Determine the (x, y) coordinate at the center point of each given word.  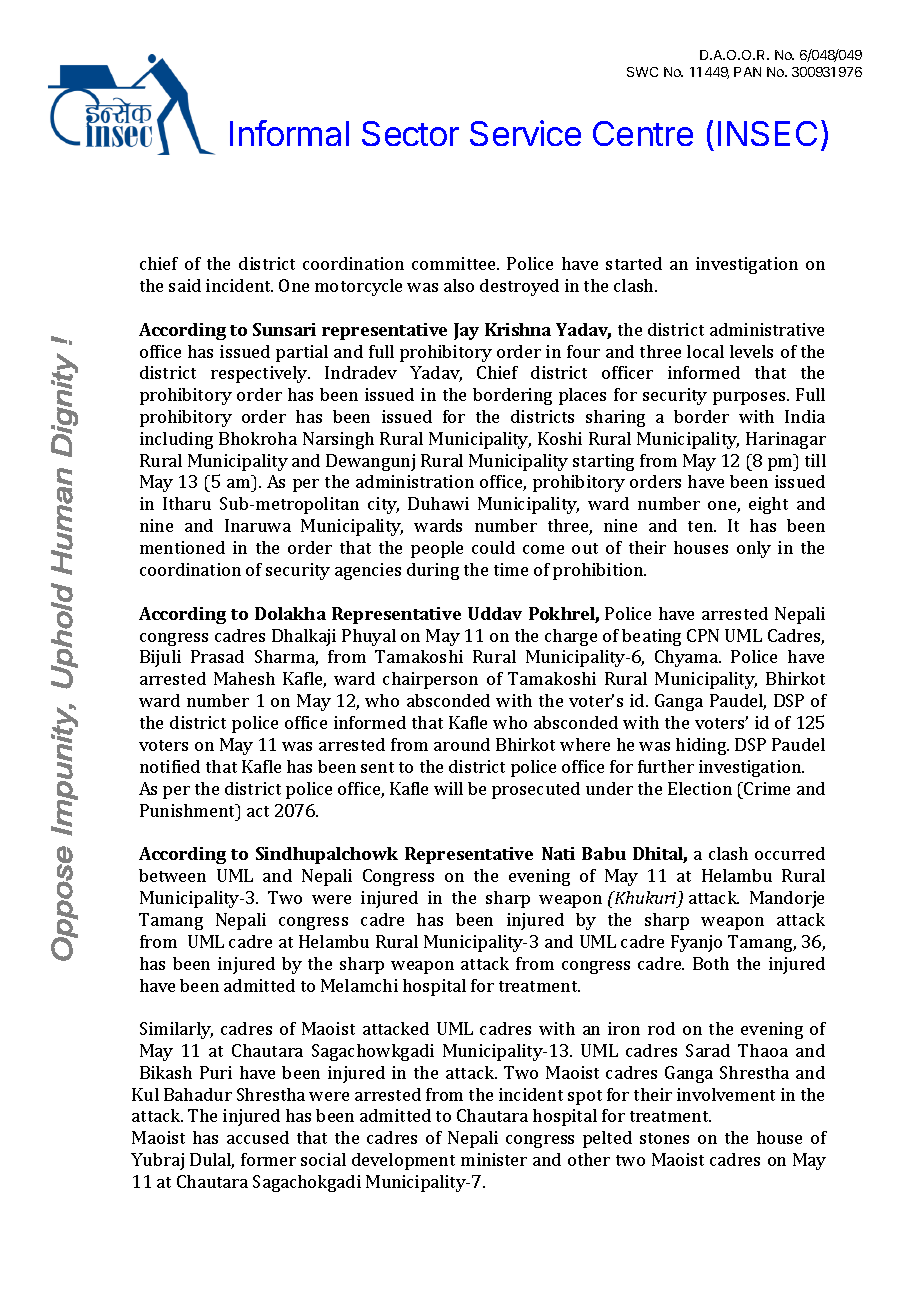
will (448, 788)
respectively (260, 374)
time (511, 569)
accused (258, 1137)
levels (751, 351)
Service (525, 133)
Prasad (217, 656)
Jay (466, 331)
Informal (289, 133)
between (172, 875)
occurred (790, 853)
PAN (747, 72)
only (754, 549)
